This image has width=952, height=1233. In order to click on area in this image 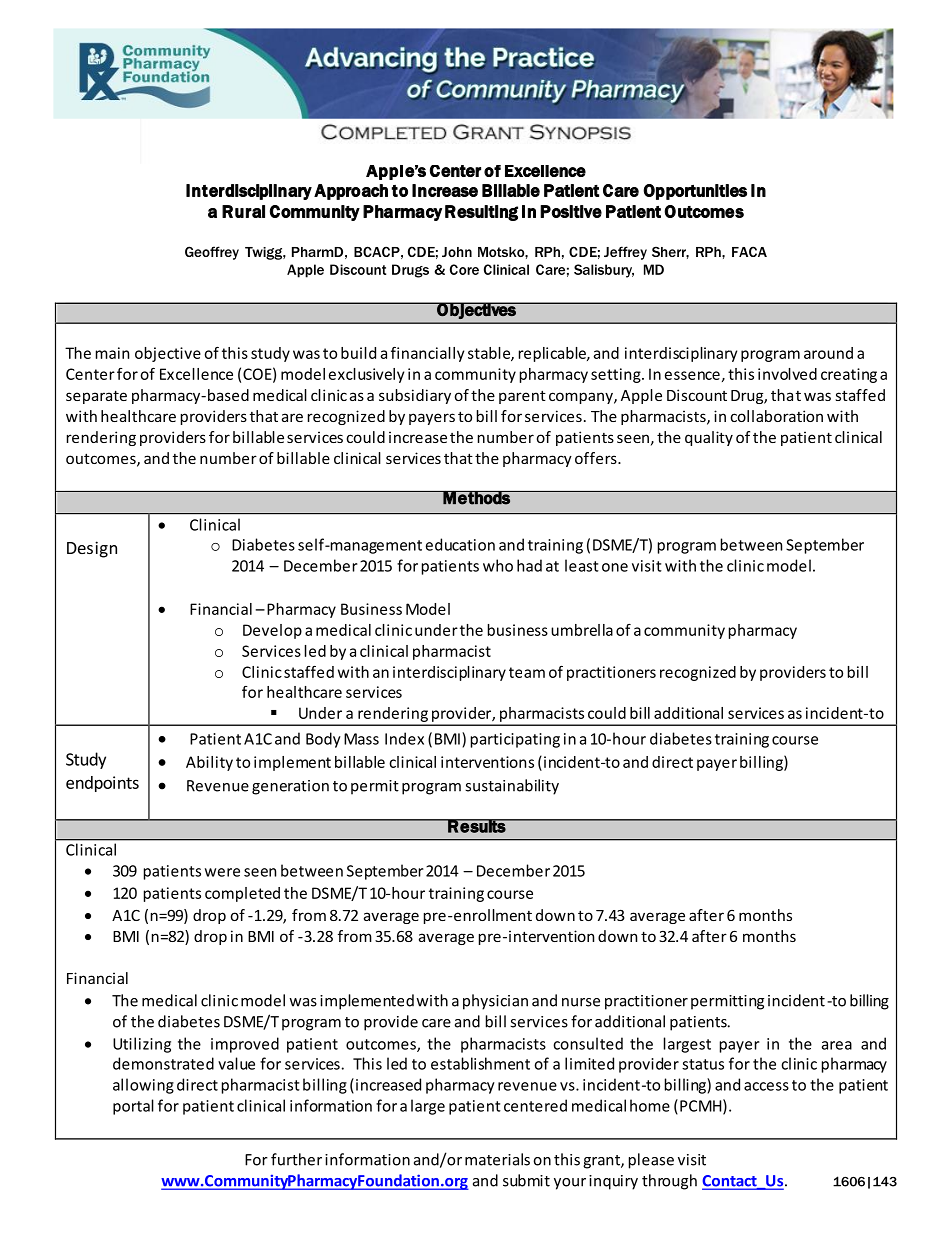, I will do `click(837, 1045)`.
